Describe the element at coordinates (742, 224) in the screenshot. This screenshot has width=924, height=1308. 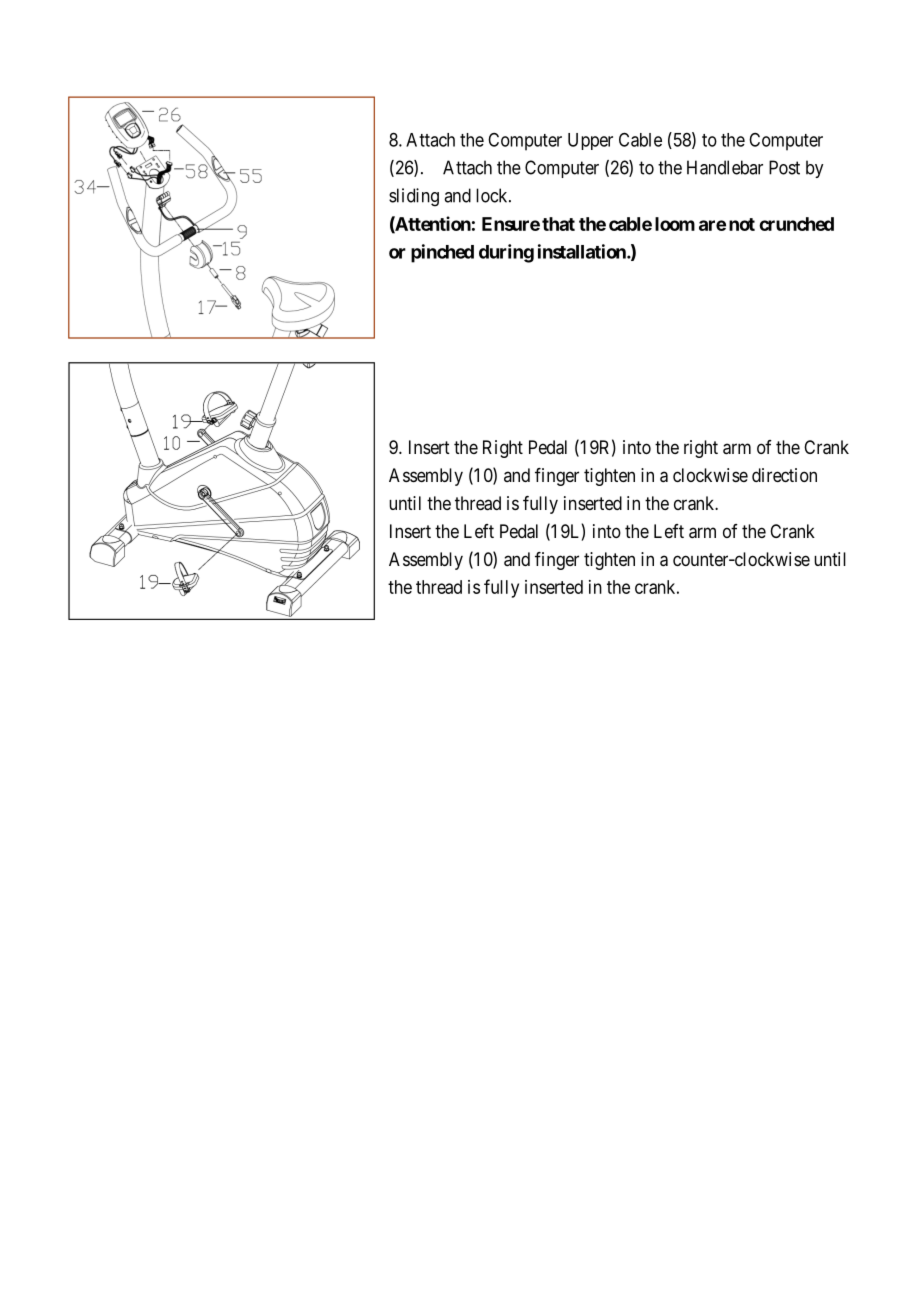
I see `not` at that location.
